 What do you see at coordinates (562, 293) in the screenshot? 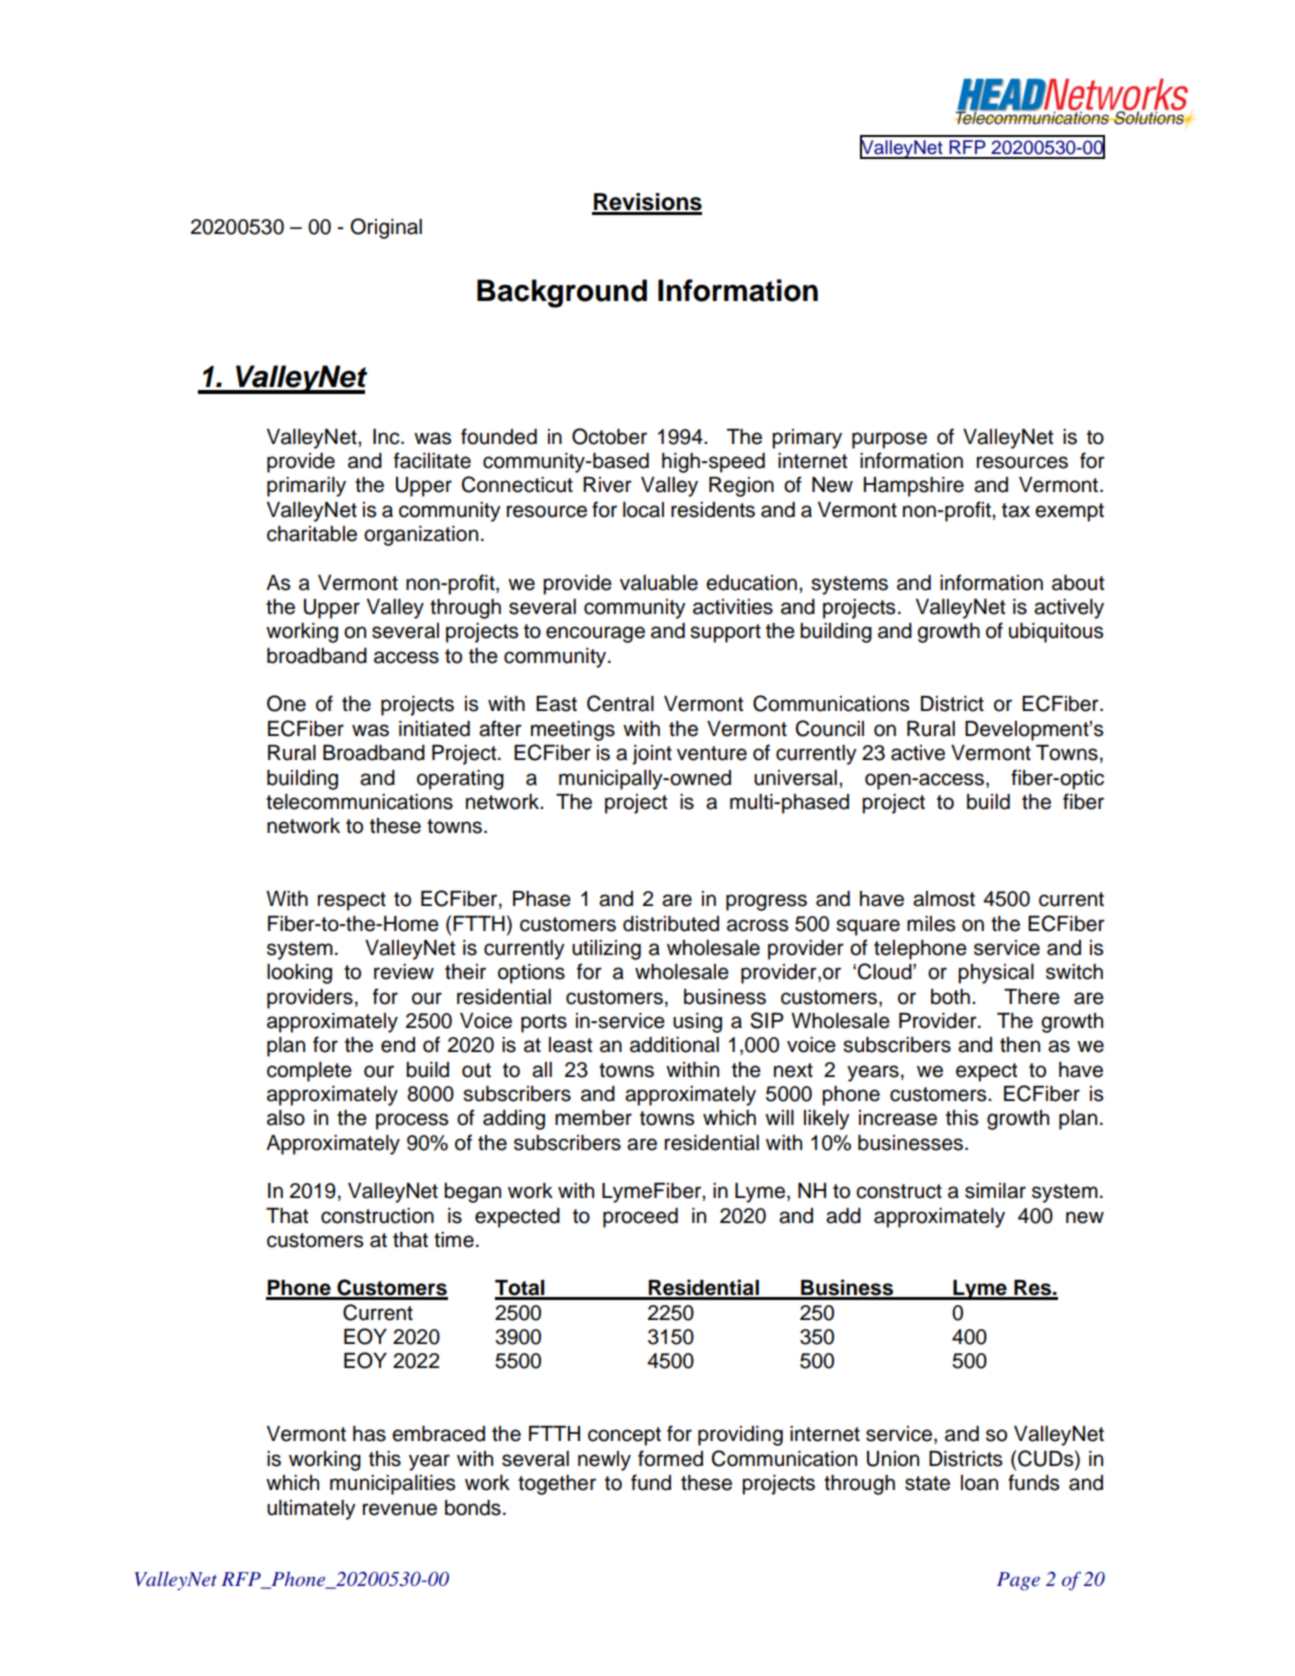
I see `Background` at bounding box center [562, 293].
